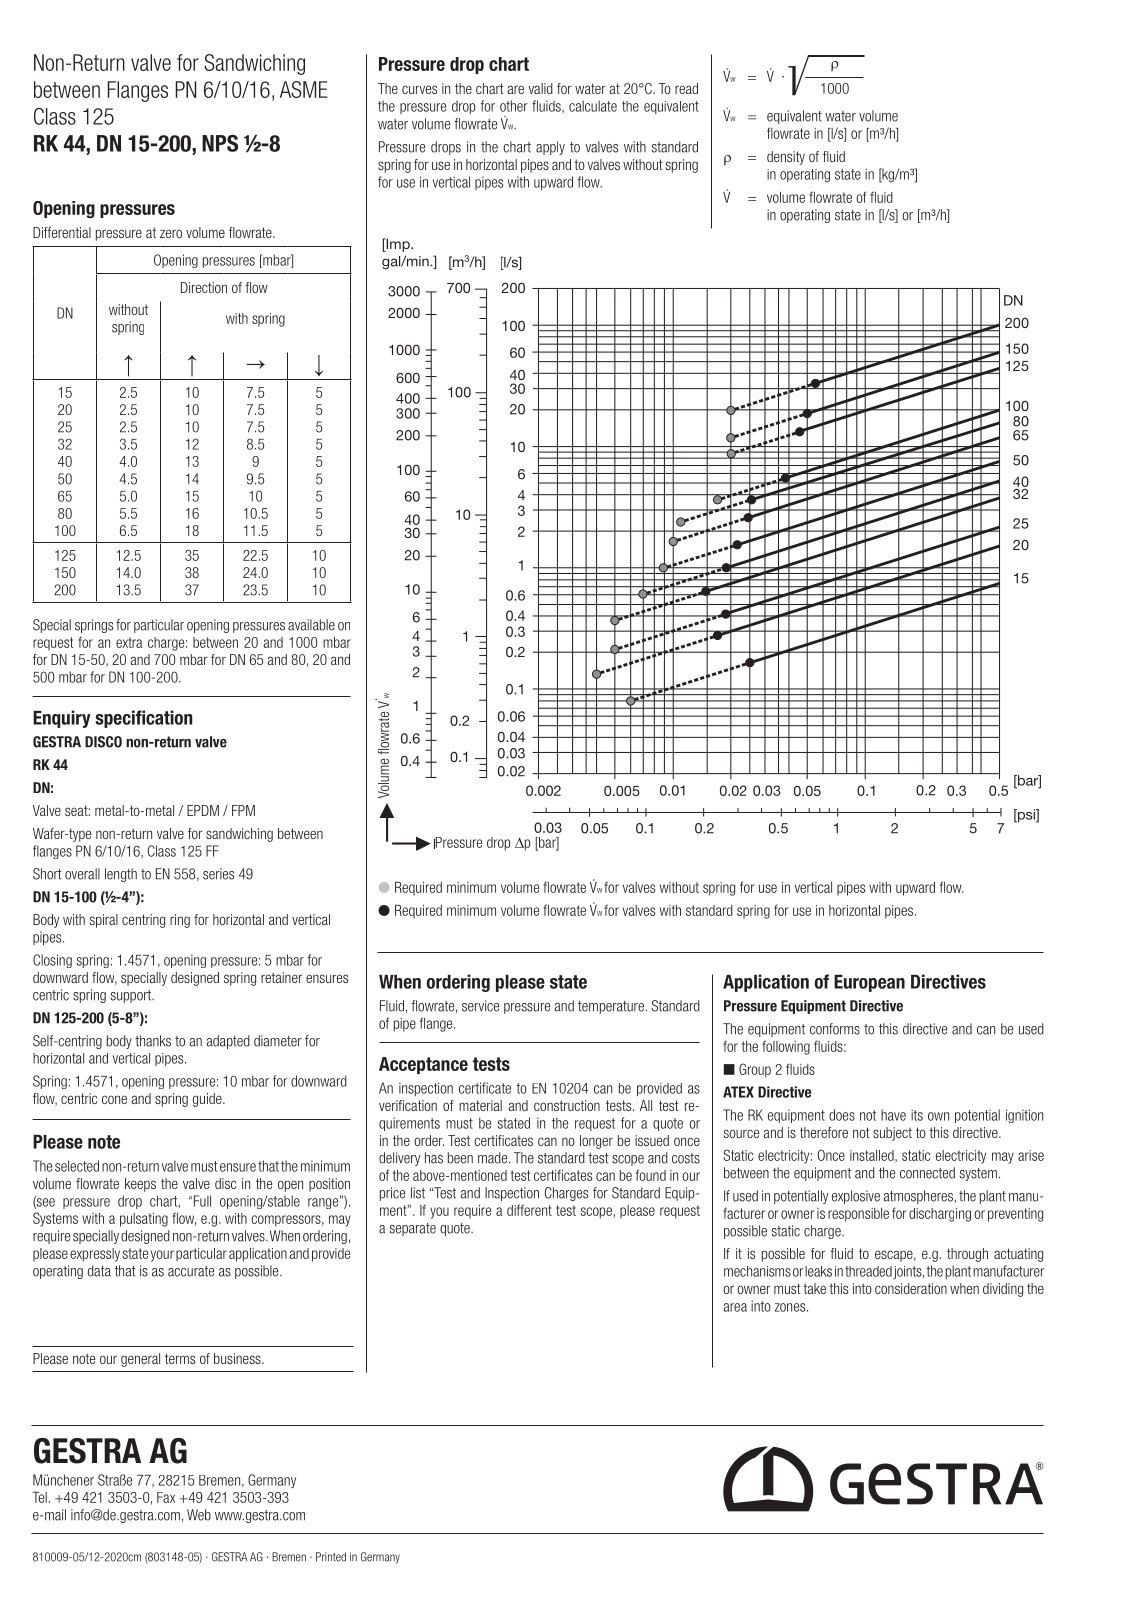 The image size is (1142, 1615). Describe the element at coordinates (593, 106) in the screenshot. I see `calculate` at that location.
